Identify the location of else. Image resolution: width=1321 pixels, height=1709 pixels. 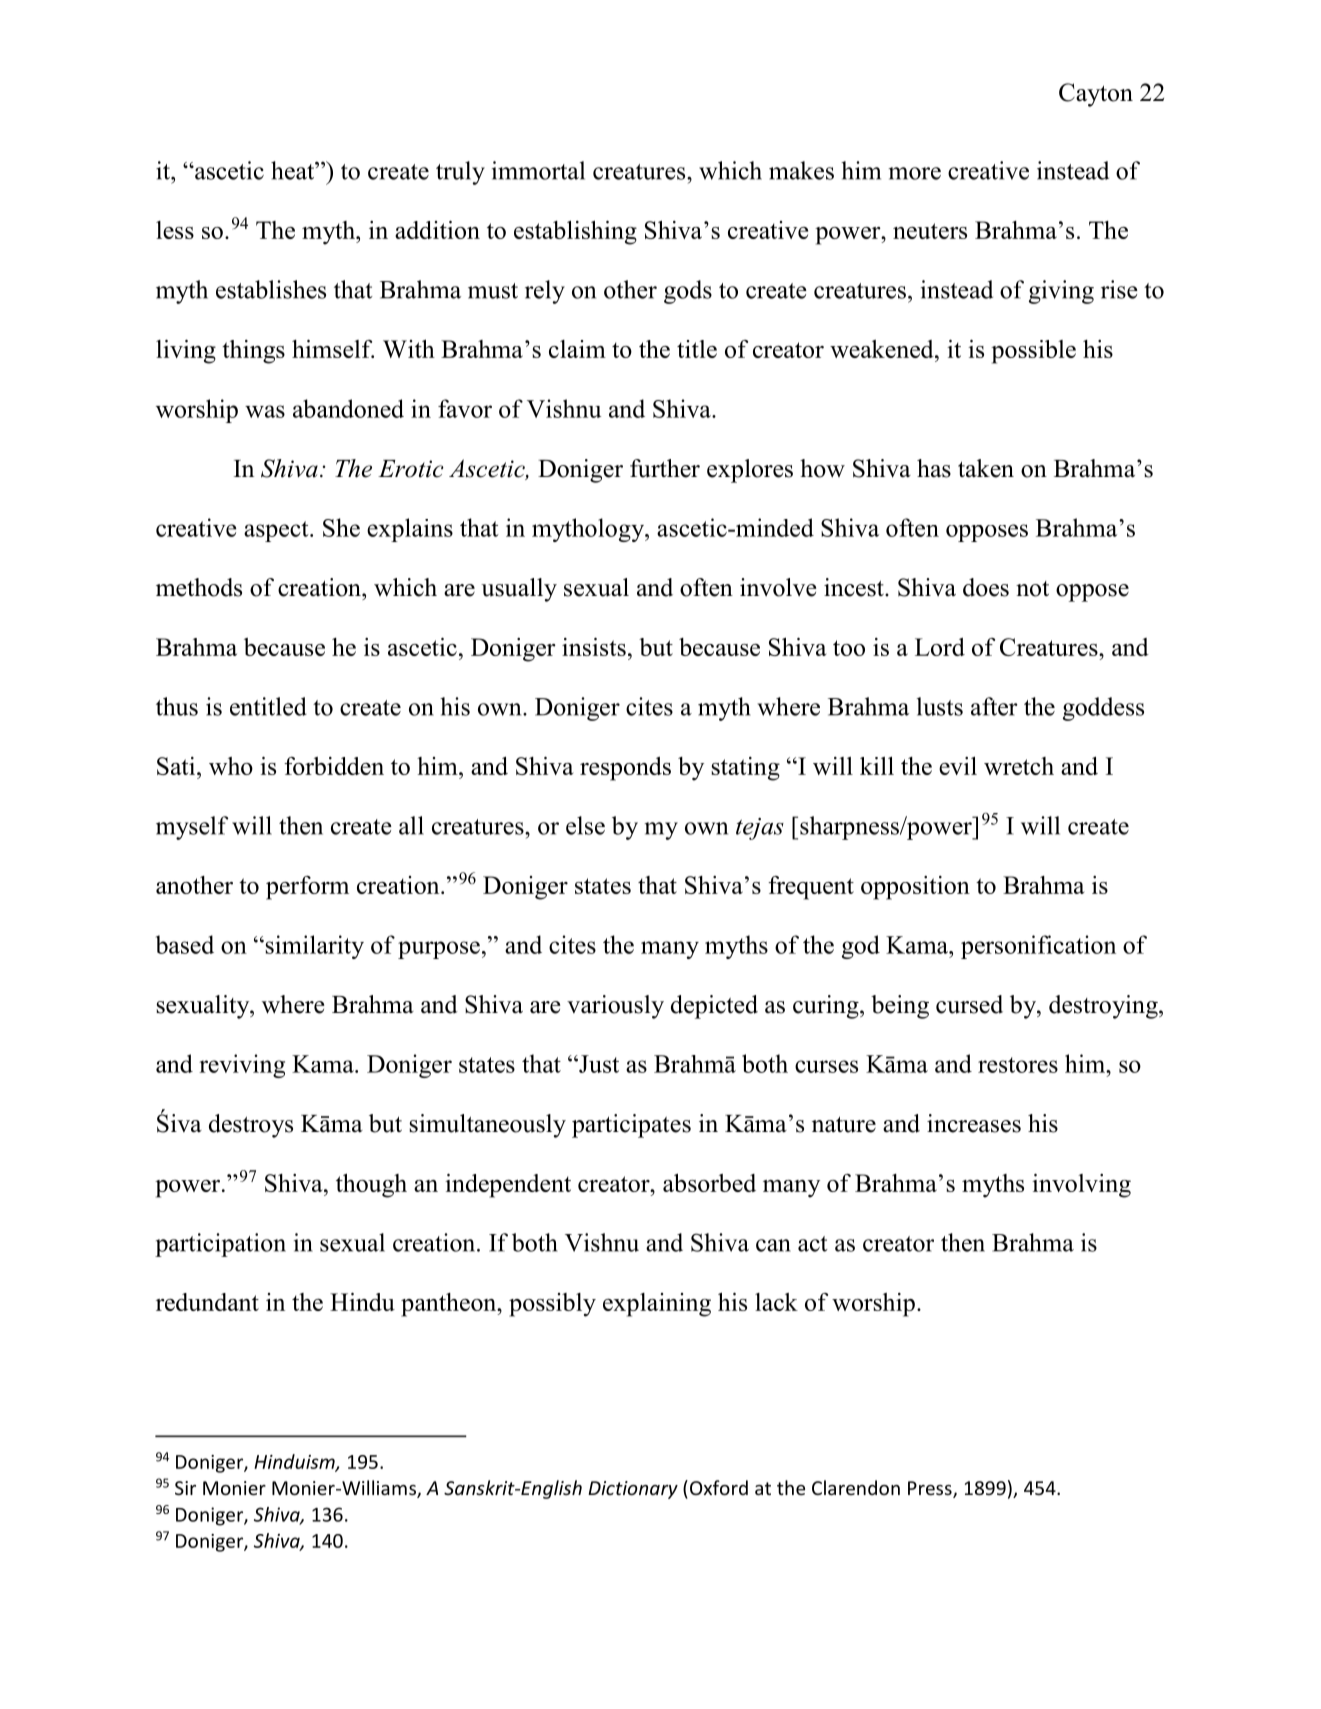
(585, 825).
